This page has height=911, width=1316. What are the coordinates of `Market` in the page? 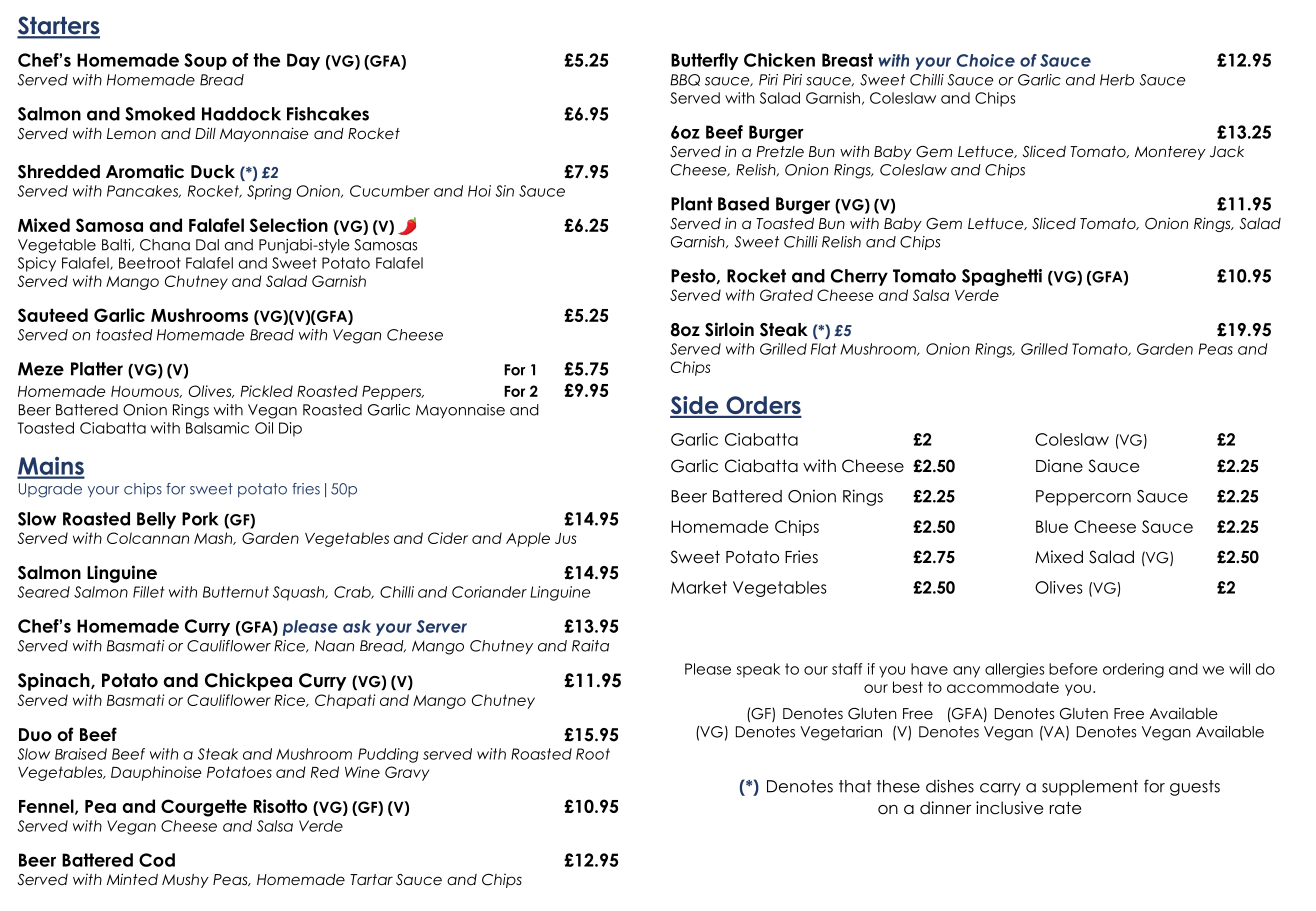 It's located at (699, 587).
